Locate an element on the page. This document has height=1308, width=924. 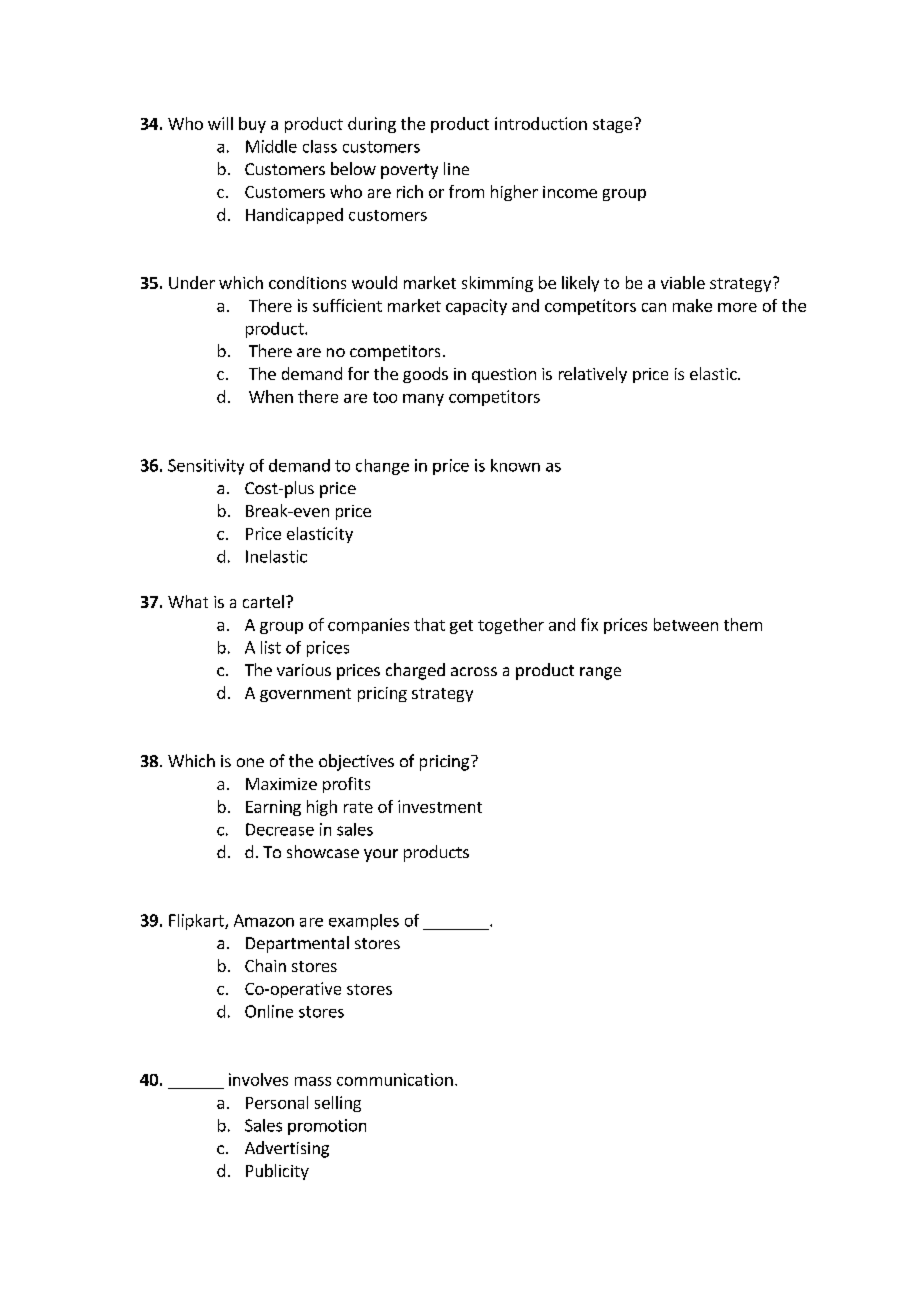
list is located at coordinates (271, 647).
